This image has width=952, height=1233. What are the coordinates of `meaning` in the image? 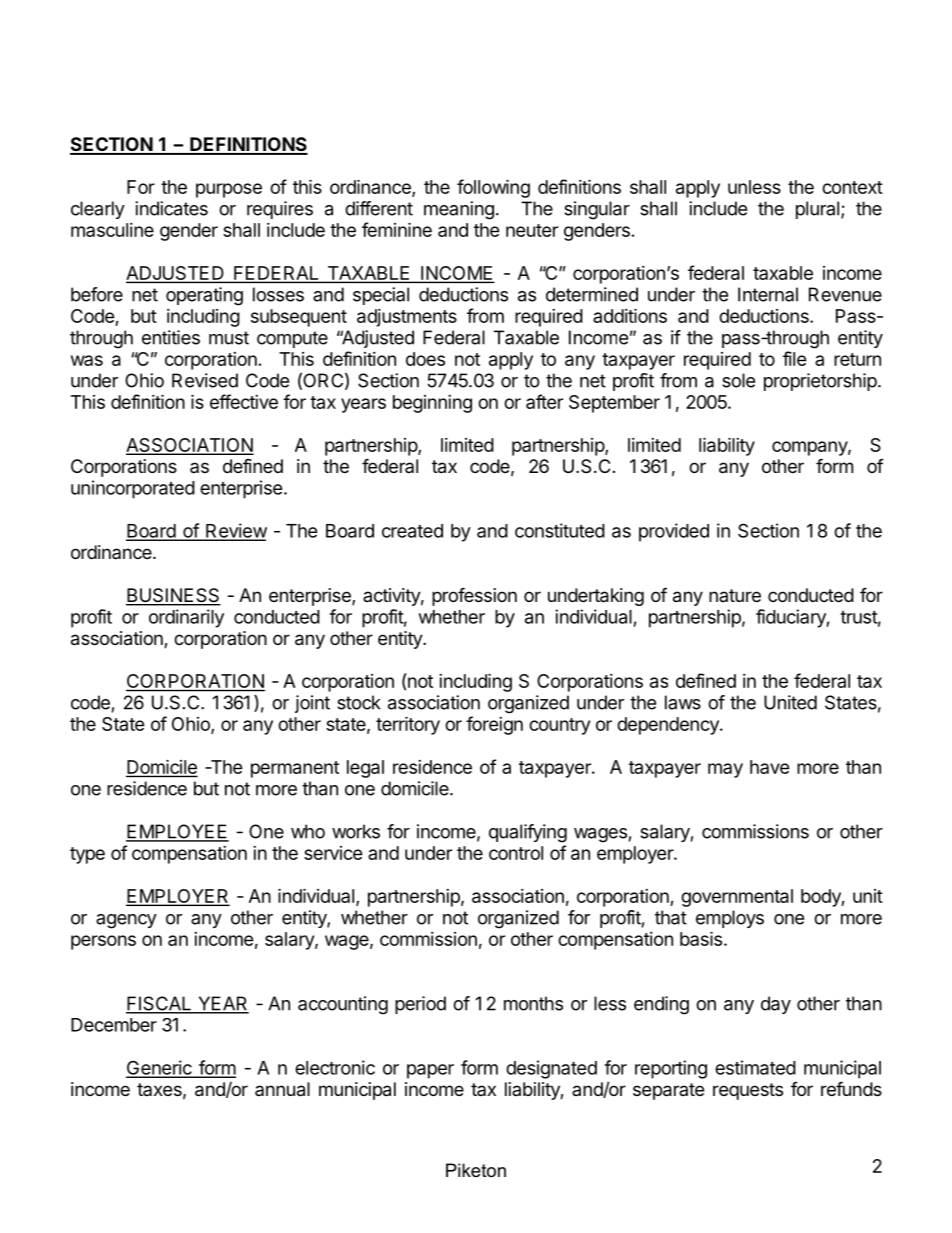 It's located at (459, 210).
